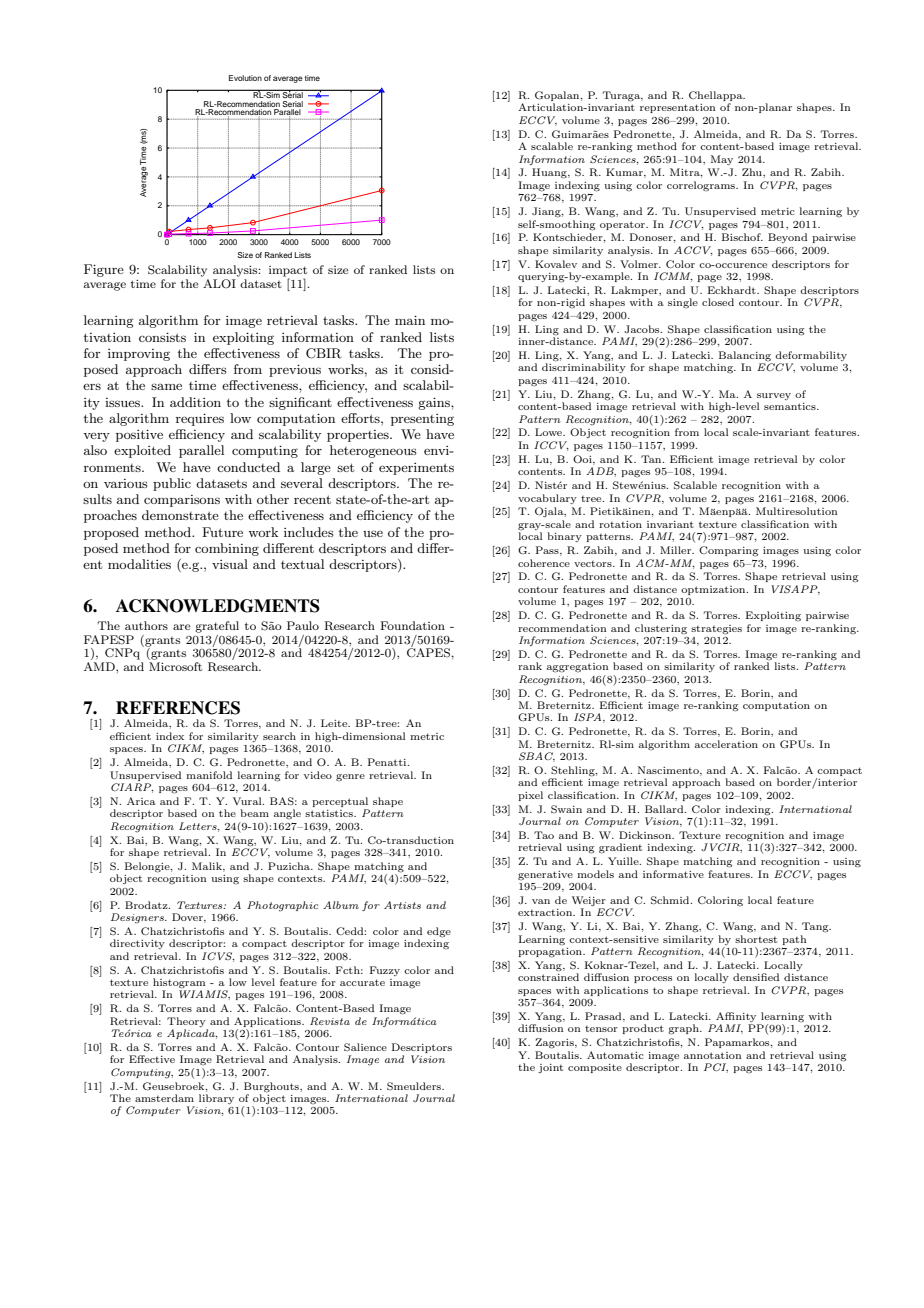  I want to click on requires, so click(200, 419).
